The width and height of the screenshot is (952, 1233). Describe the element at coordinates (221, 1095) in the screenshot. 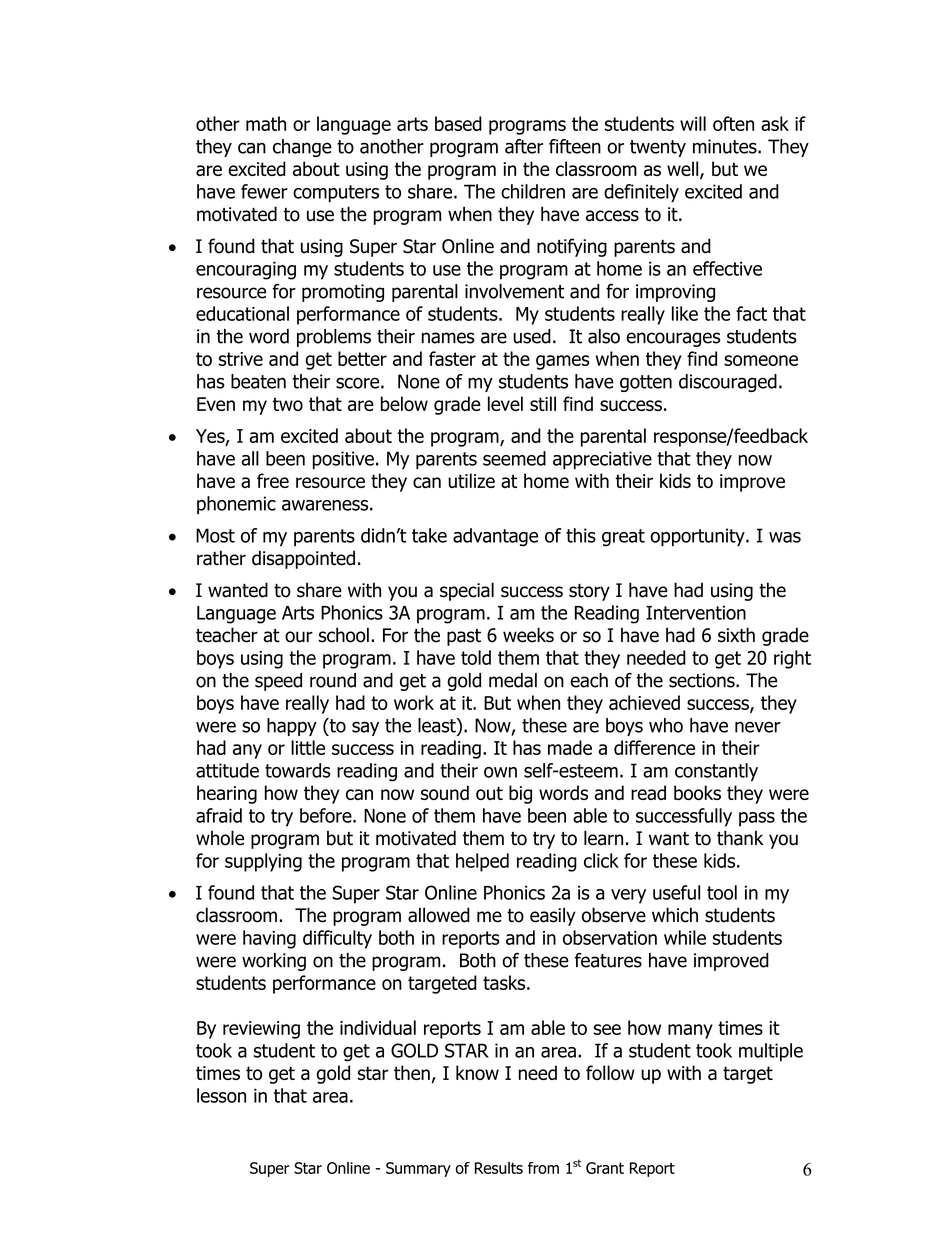

I see `lesson` at that location.
